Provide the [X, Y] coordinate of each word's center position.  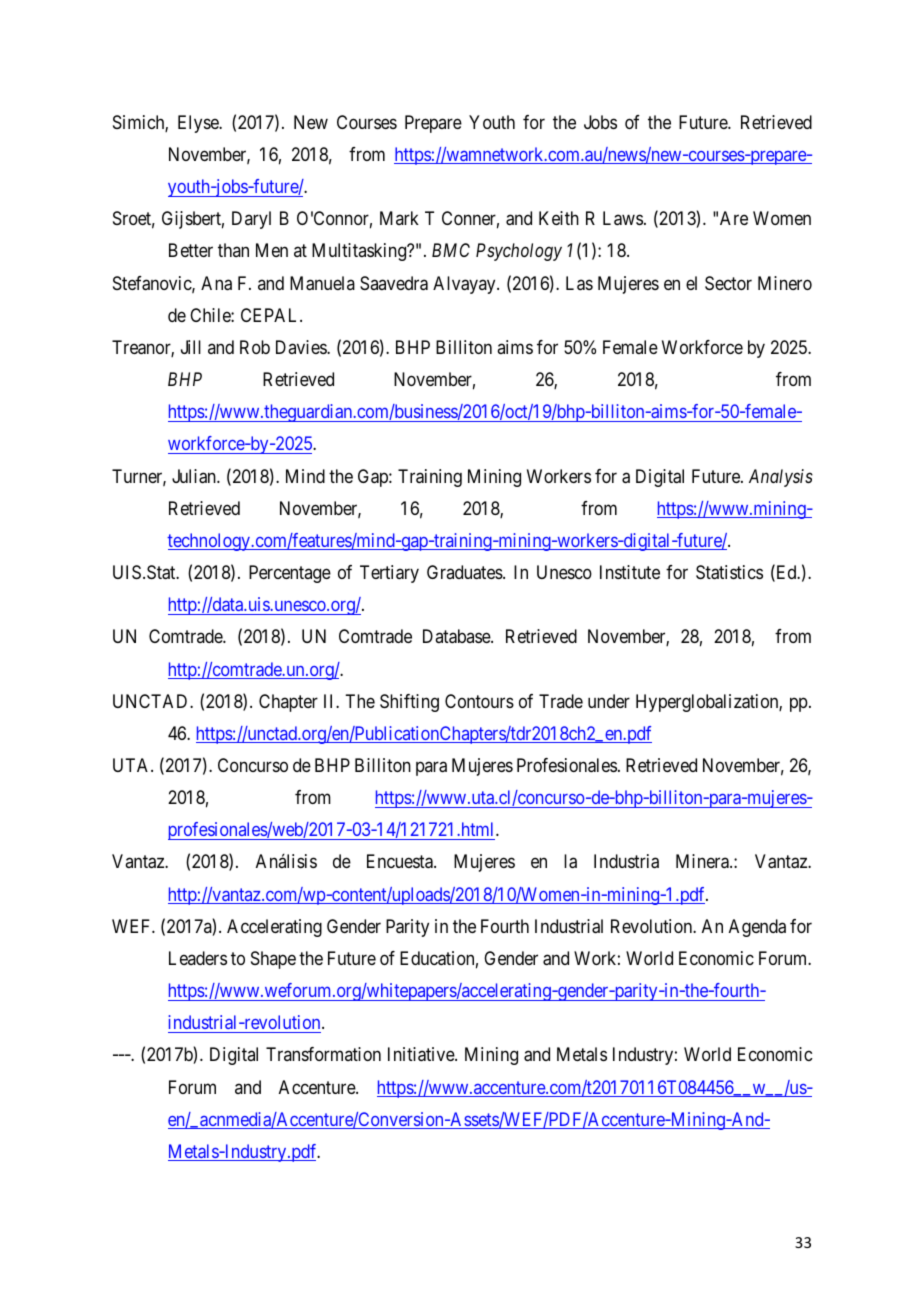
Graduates [465, 572]
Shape [273, 960]
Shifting [409, 703]
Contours [479, 701]
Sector [728, 283]
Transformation [323, 1054]
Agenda [757, 928]
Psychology [519, 252]
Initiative [422, 1054]
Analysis [781, 478]
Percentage [290, 574]
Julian [195, 476]
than [233, 250]
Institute [630, 572]
